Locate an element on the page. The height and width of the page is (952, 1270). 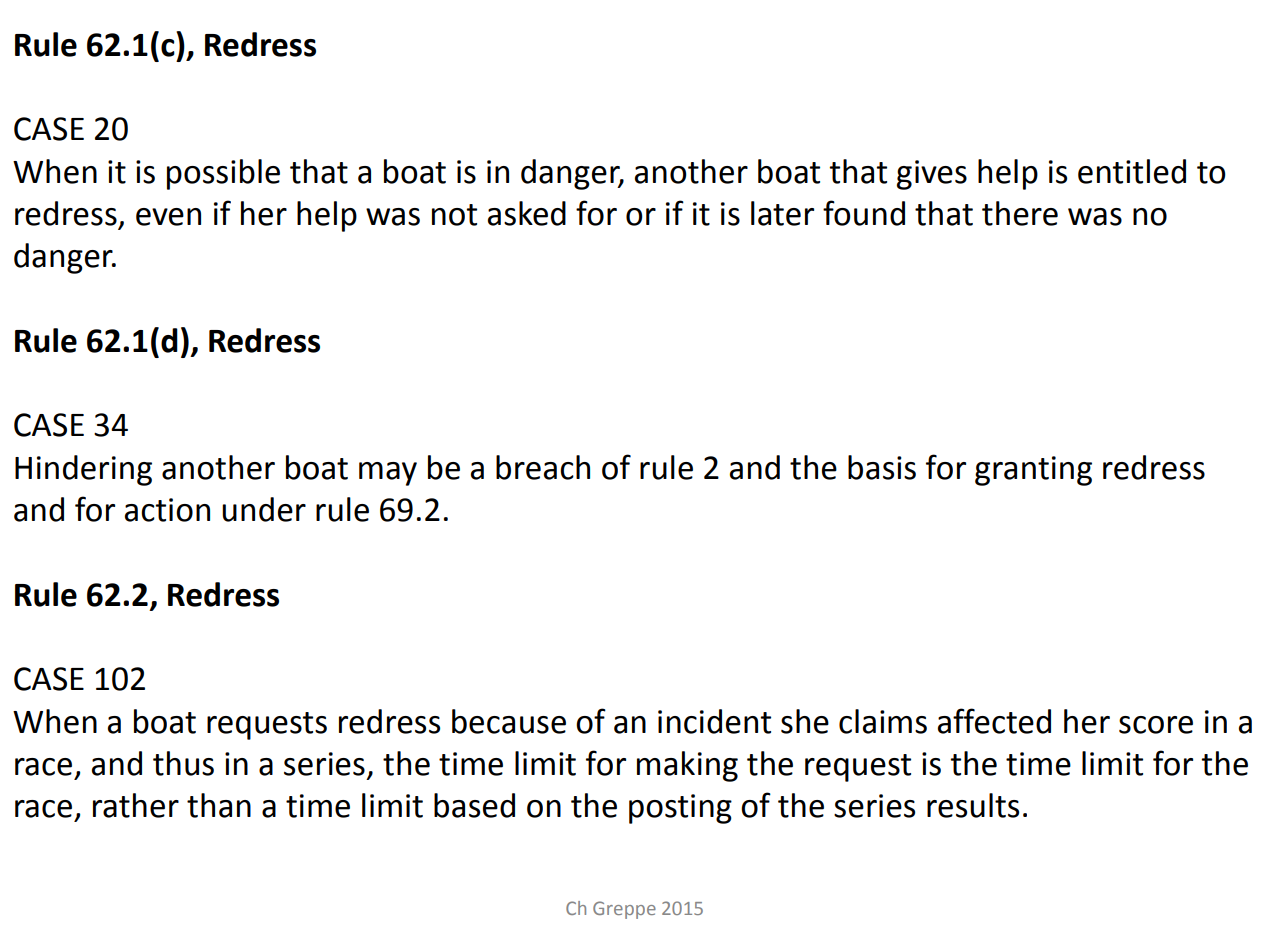
Hindering is located at coordinates (83, 470).
